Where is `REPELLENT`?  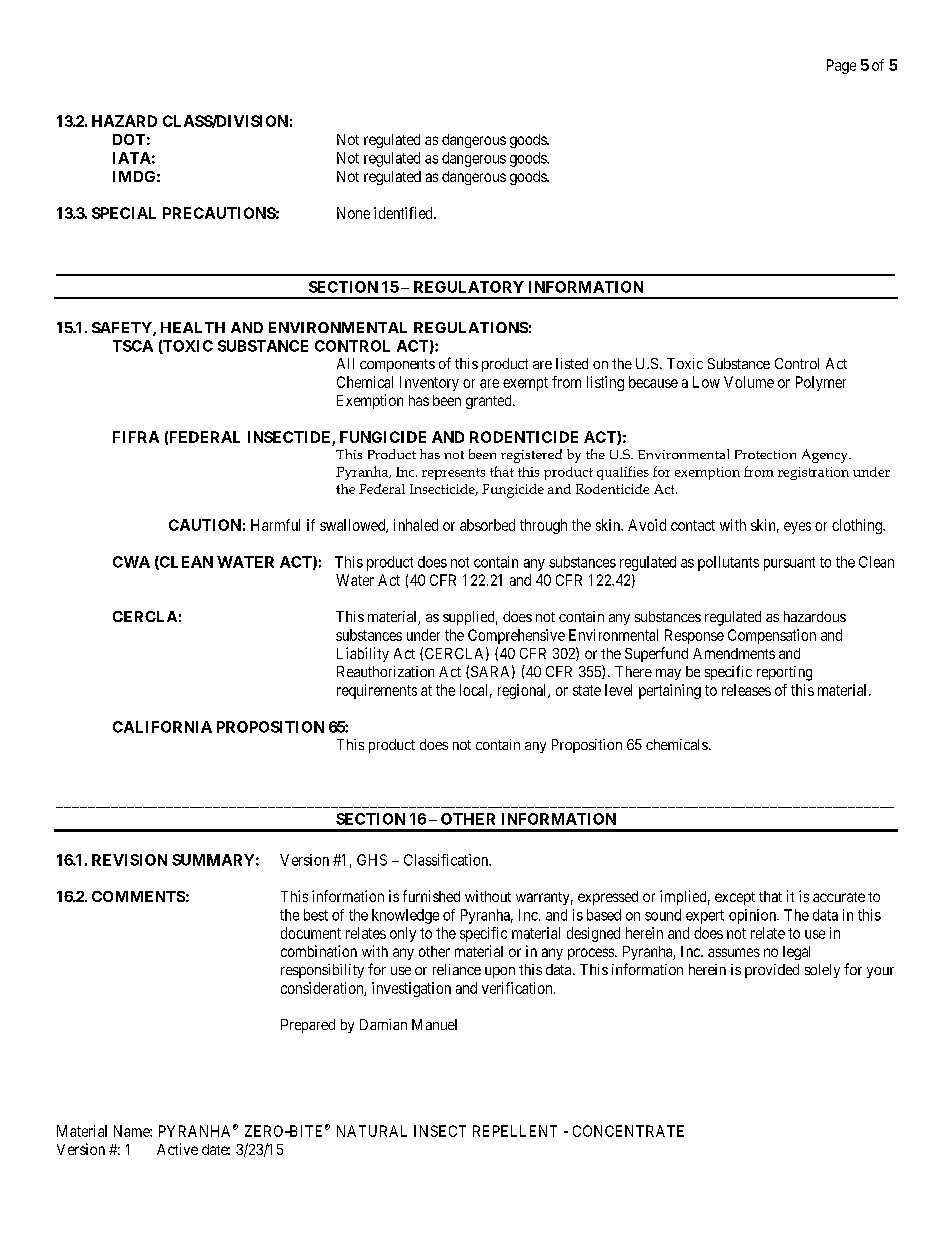 REPELLENT is located at coordinates (515, 1131).
